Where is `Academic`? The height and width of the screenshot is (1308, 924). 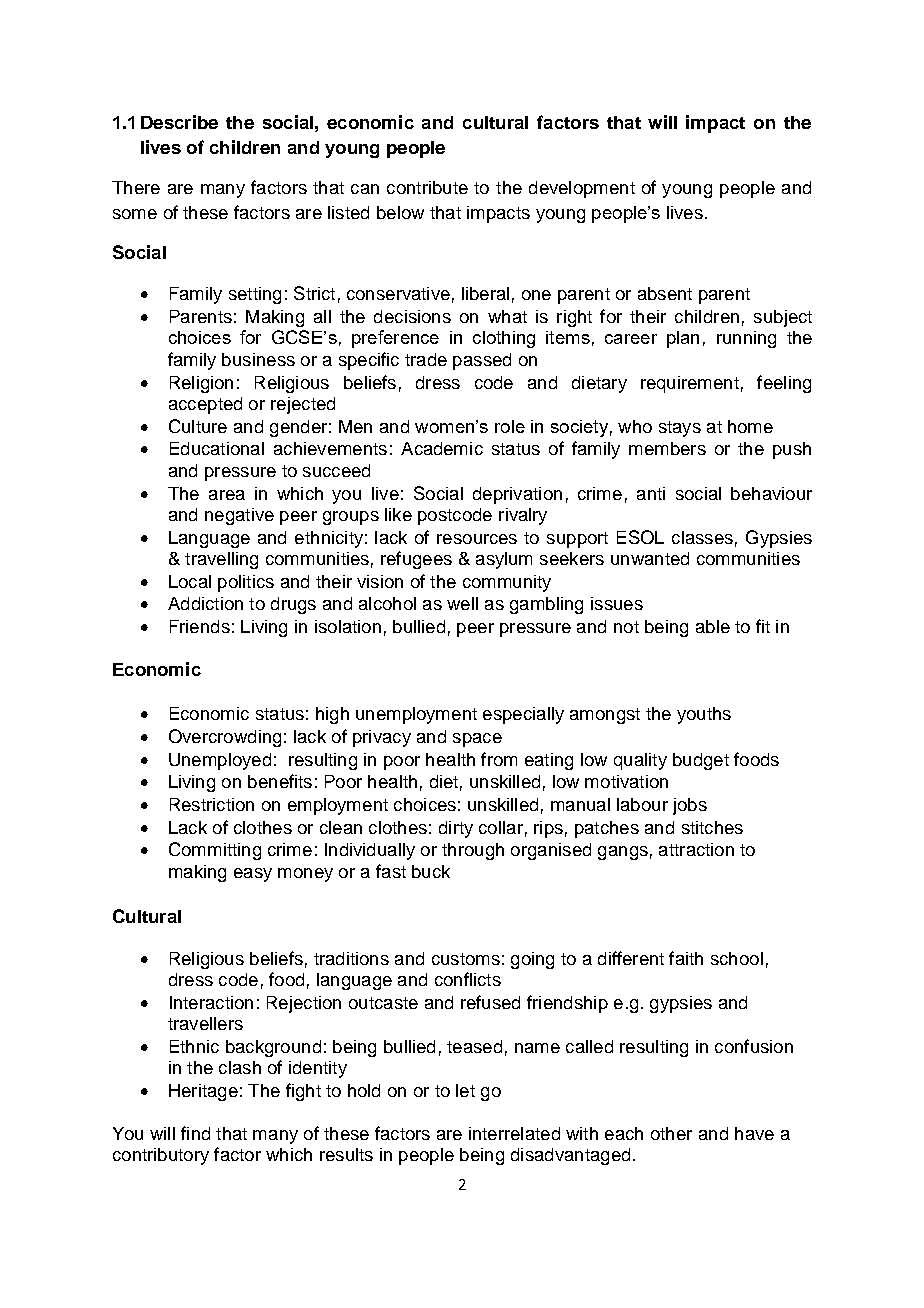
Academic is located at coordinates (442, 448).
